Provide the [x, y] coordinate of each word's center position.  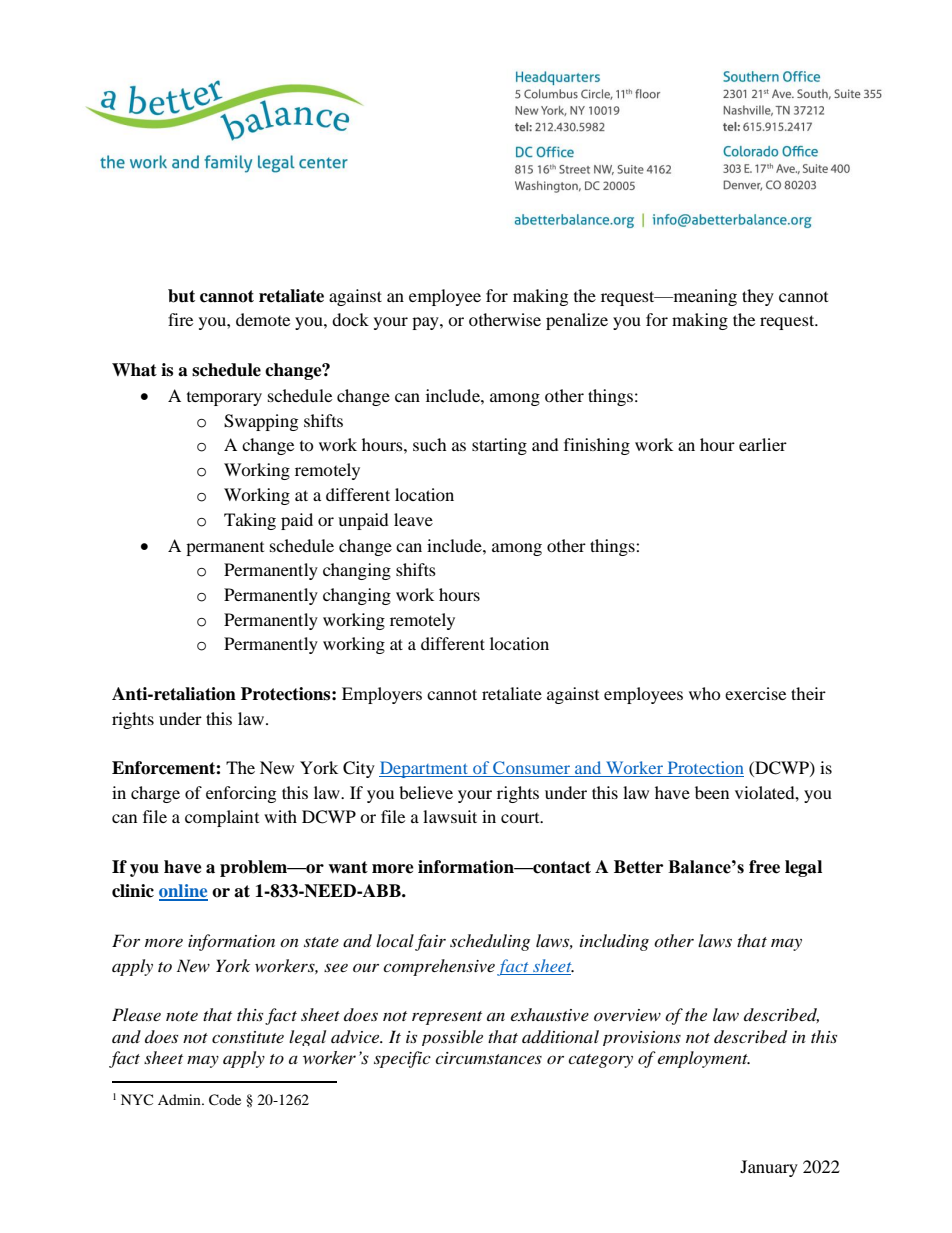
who [705, 693]
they [758, 297]
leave [413, 519]
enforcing [241, 794]
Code [225, 1100]
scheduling [490, 942]
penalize [577, 321]
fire [180, 319]
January [769, 1168]
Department [425, 769]
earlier [763, 444]
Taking [250, 521]
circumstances [488, 1058]
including [614, 942]
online [183, 892]
